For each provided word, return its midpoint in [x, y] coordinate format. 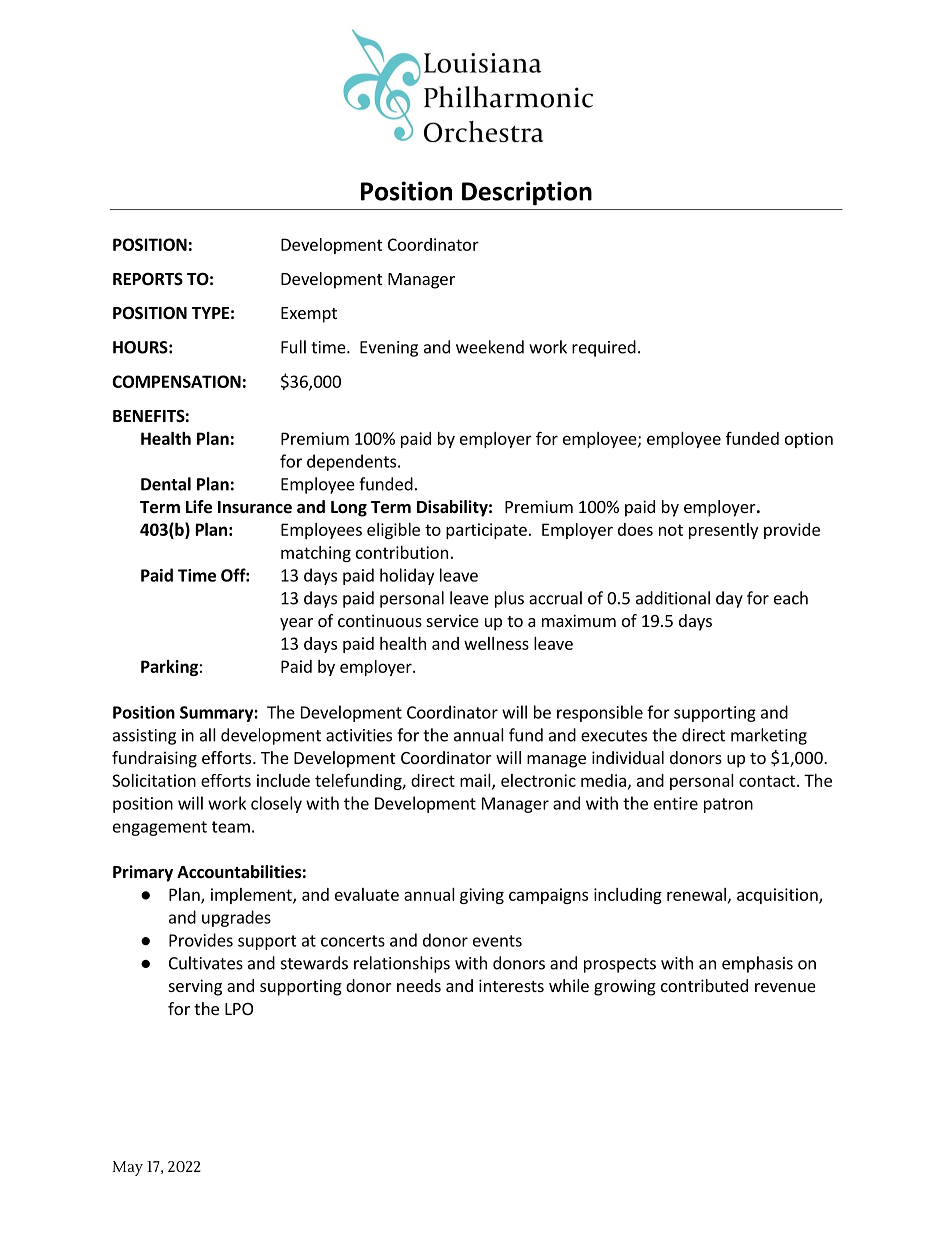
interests [511, 985]
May [127, 1168]
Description [527, 193]
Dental [166, 484]
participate [486, 531]
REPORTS [148, 279]
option [809, 440]
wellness [496, 643]
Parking [169, 668]
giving [482, 896]
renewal [696, 894]
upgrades [236, 918]
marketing [769, 736]
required [604, 348]
